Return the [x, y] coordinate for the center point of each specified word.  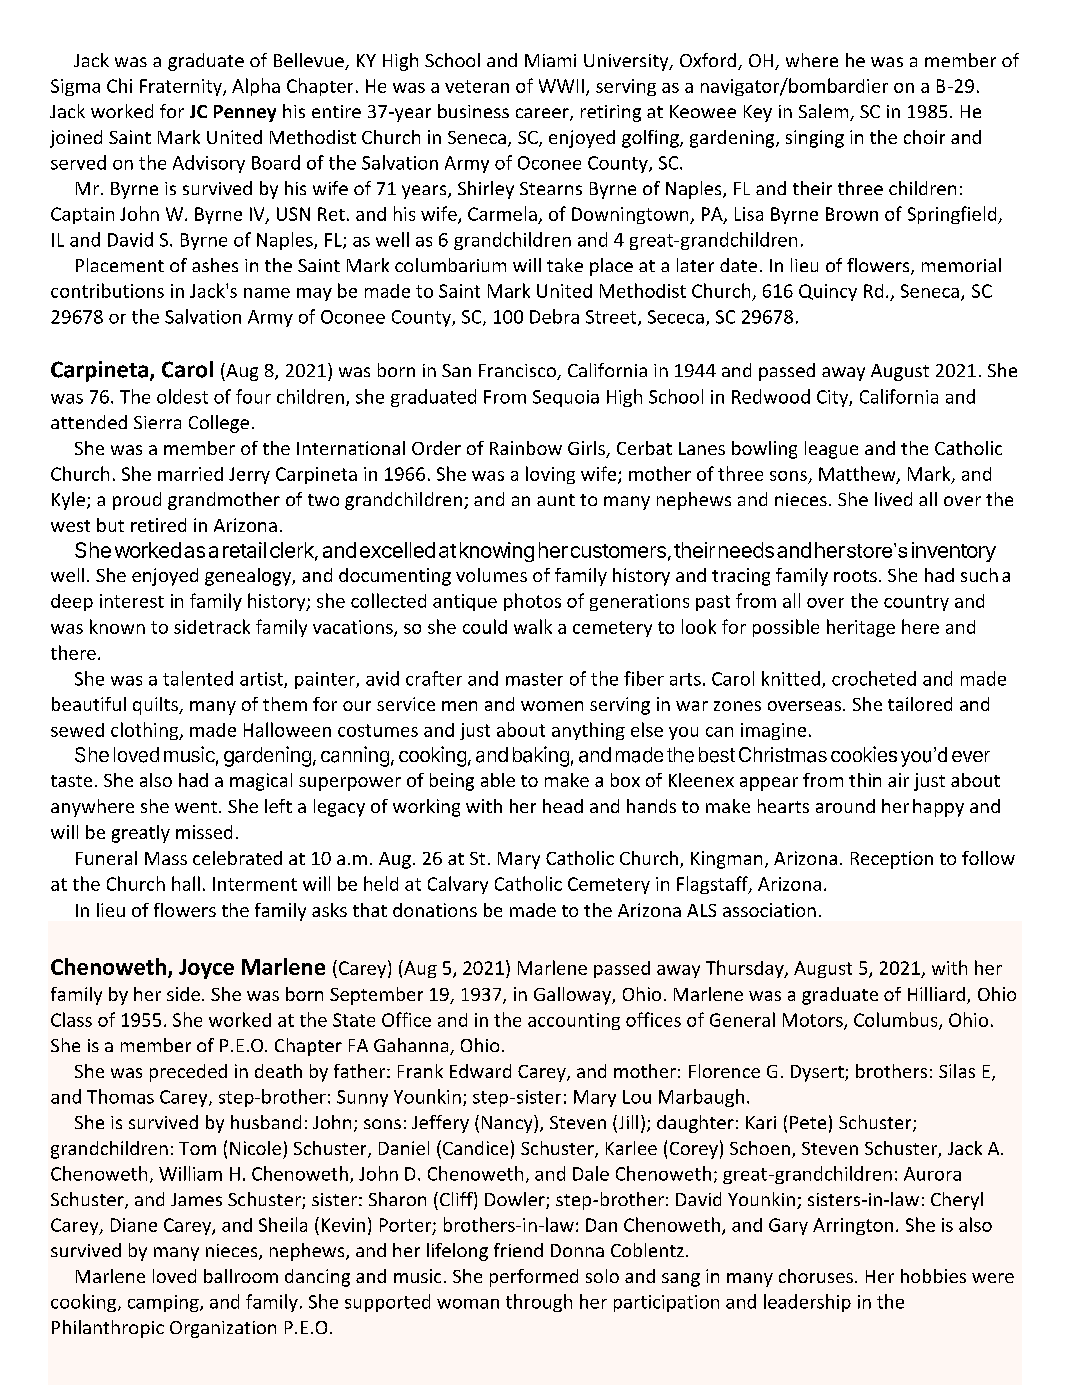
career [543, 114]
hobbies [933, 1276]
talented [198, 678]
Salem [825, 112]
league [831, 450]
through [539, 1303]
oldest [182, 396]
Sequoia [566, 398]
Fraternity [182, 87]
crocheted [874, 678]
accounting [574, 1021]
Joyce [206, 969]
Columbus [897, 1020]
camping [164, 1303]
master [534, 679]
